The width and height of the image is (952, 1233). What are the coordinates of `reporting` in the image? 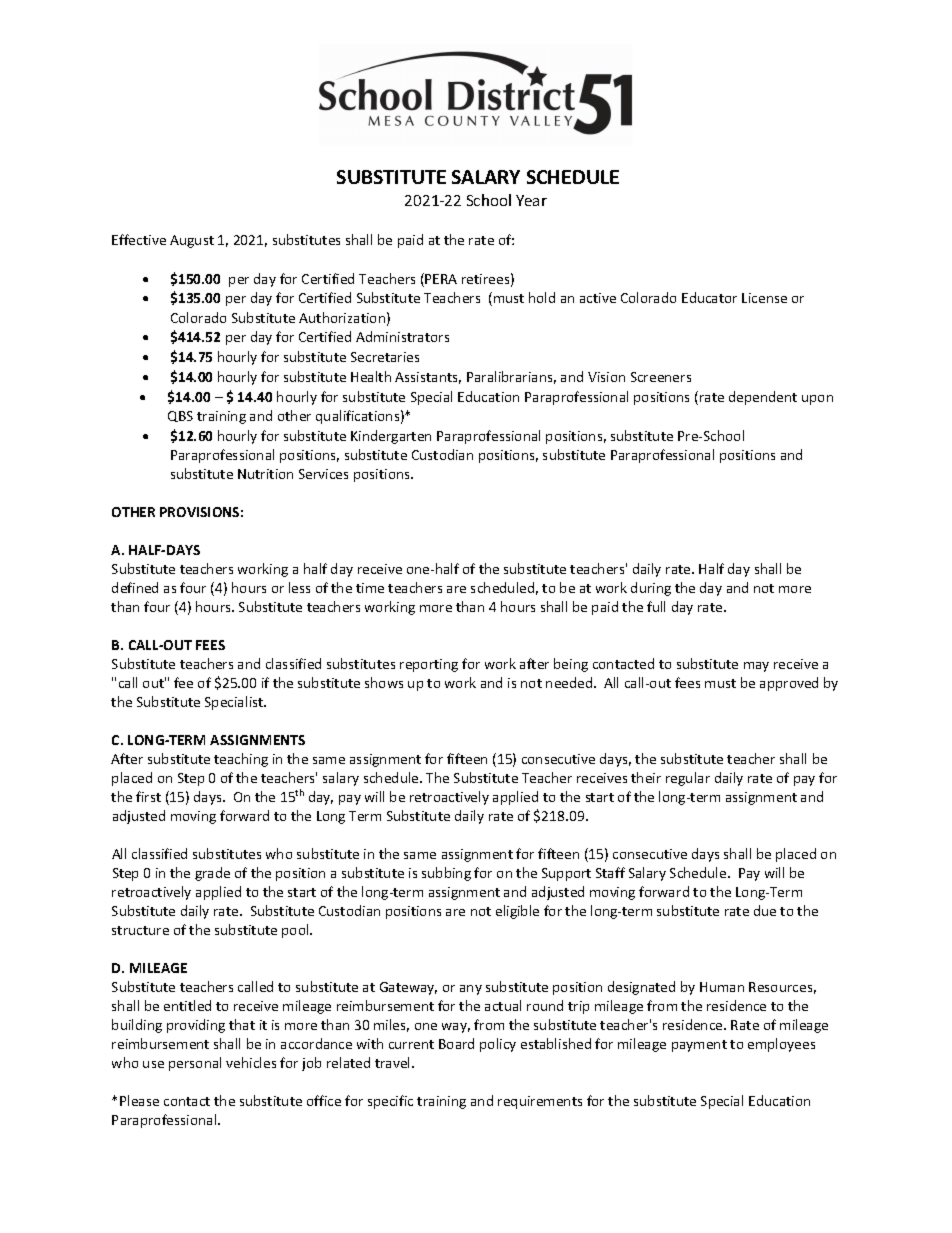 It's located at (429, 665).
